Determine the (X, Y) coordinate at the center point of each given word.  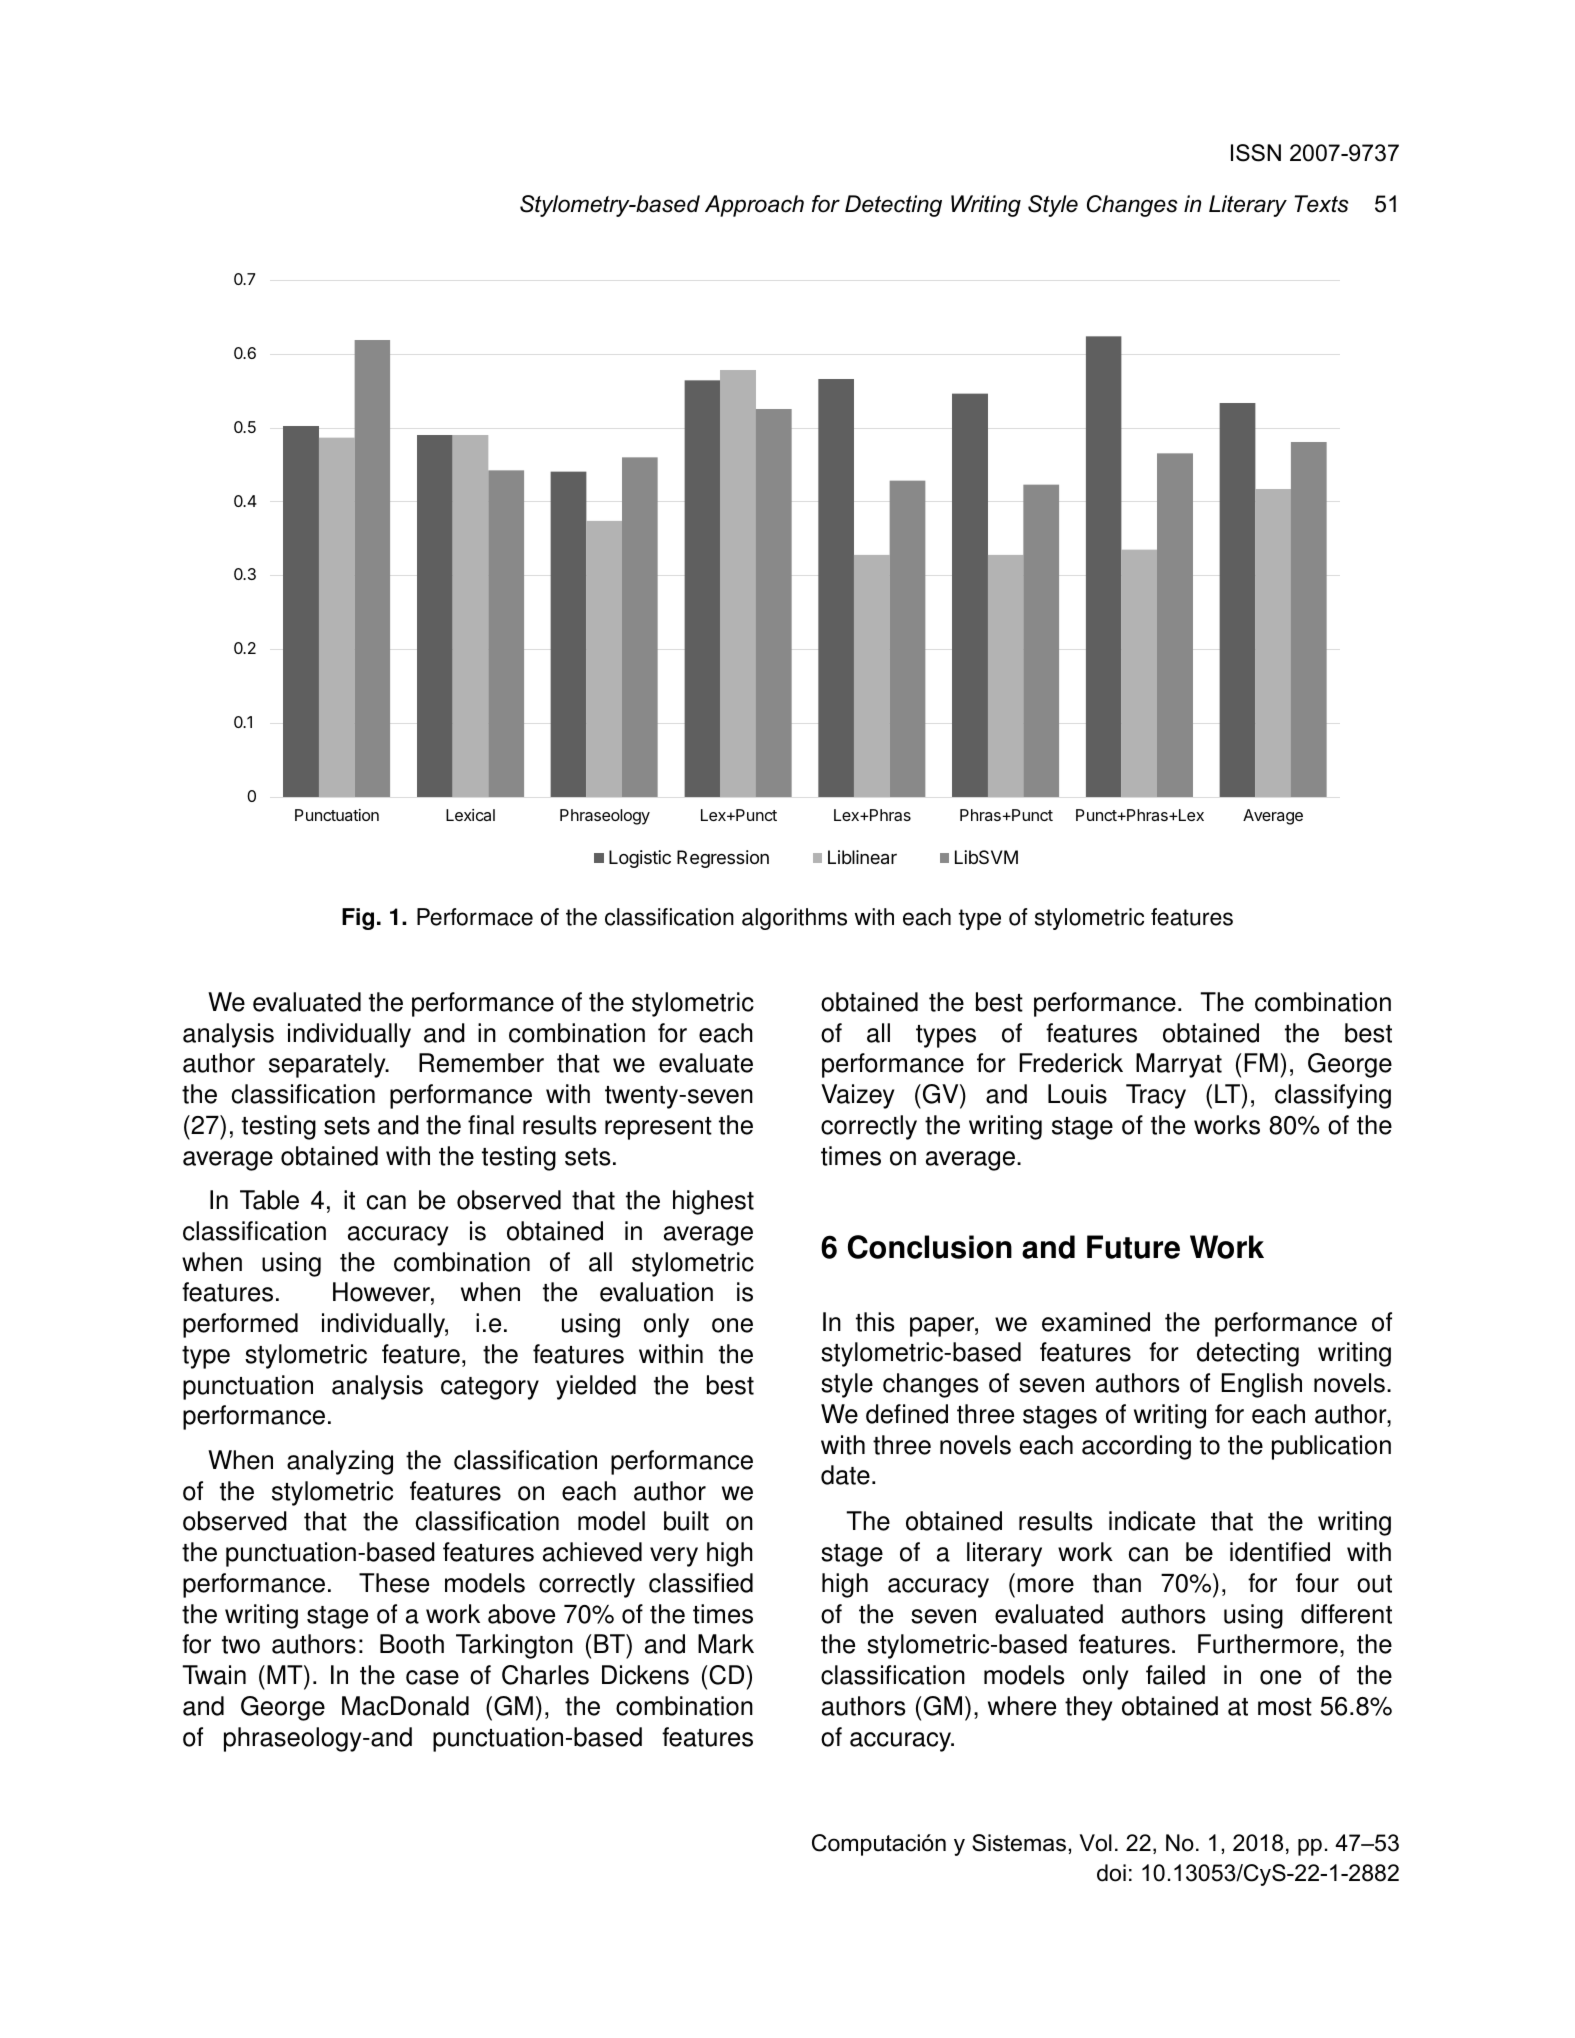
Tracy (1156, 1096)
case (432, 1677)
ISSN (1256, 153)
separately (328, 1065)
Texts (1321, 204)
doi (1111, 1873)
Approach (754, 206)
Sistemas (1019, 1843)
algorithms (794, 919)
